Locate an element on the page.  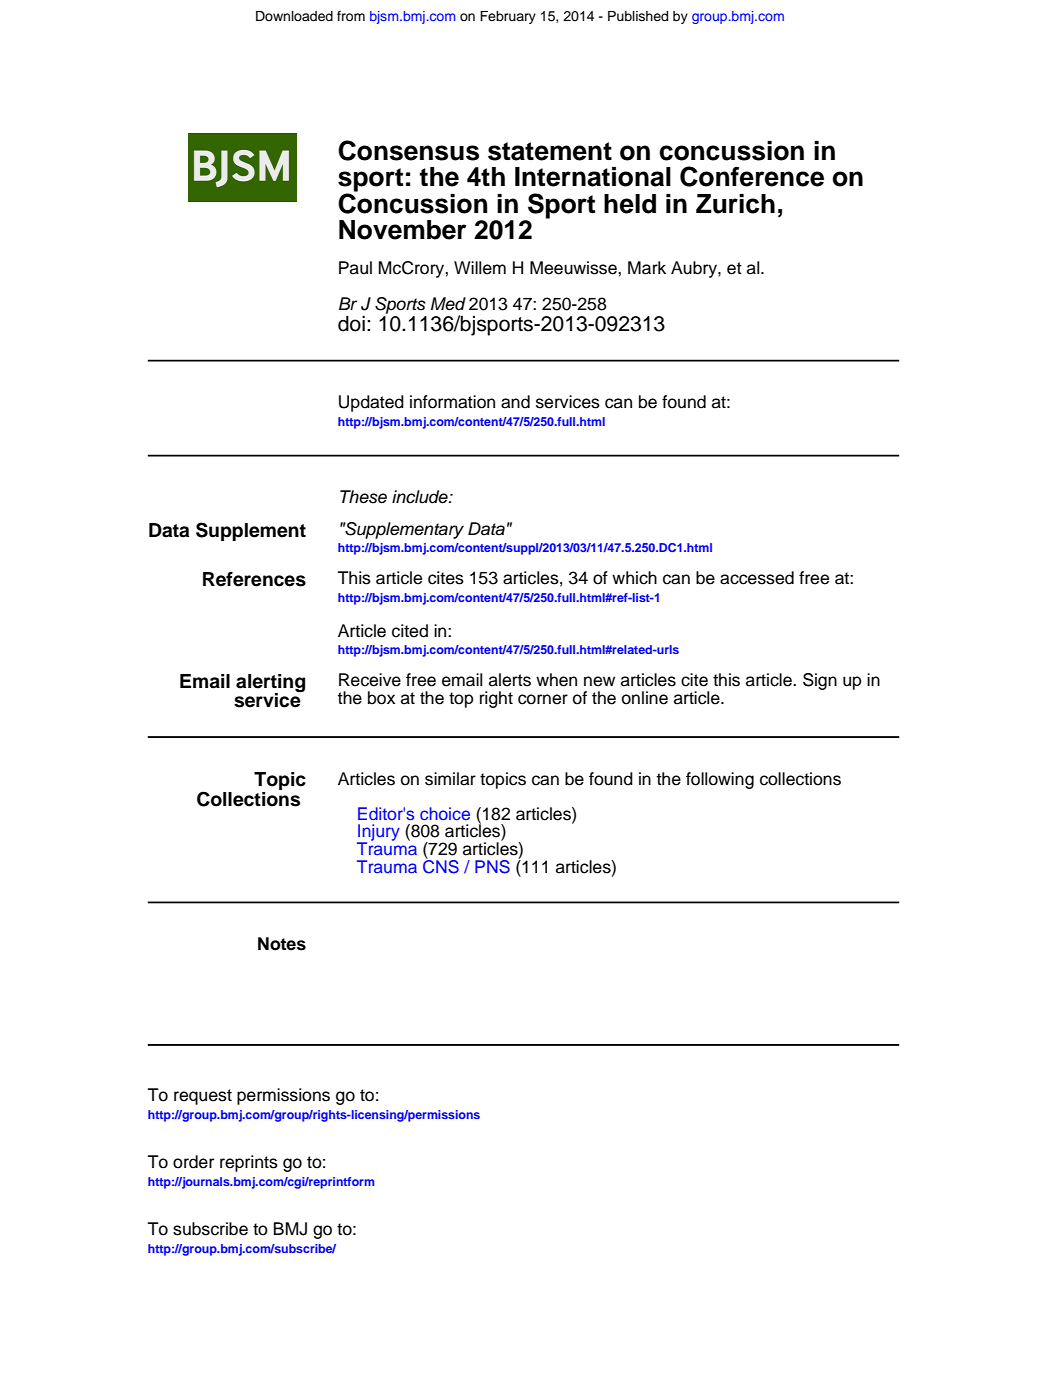
following is located at coordinates (720, 780).
